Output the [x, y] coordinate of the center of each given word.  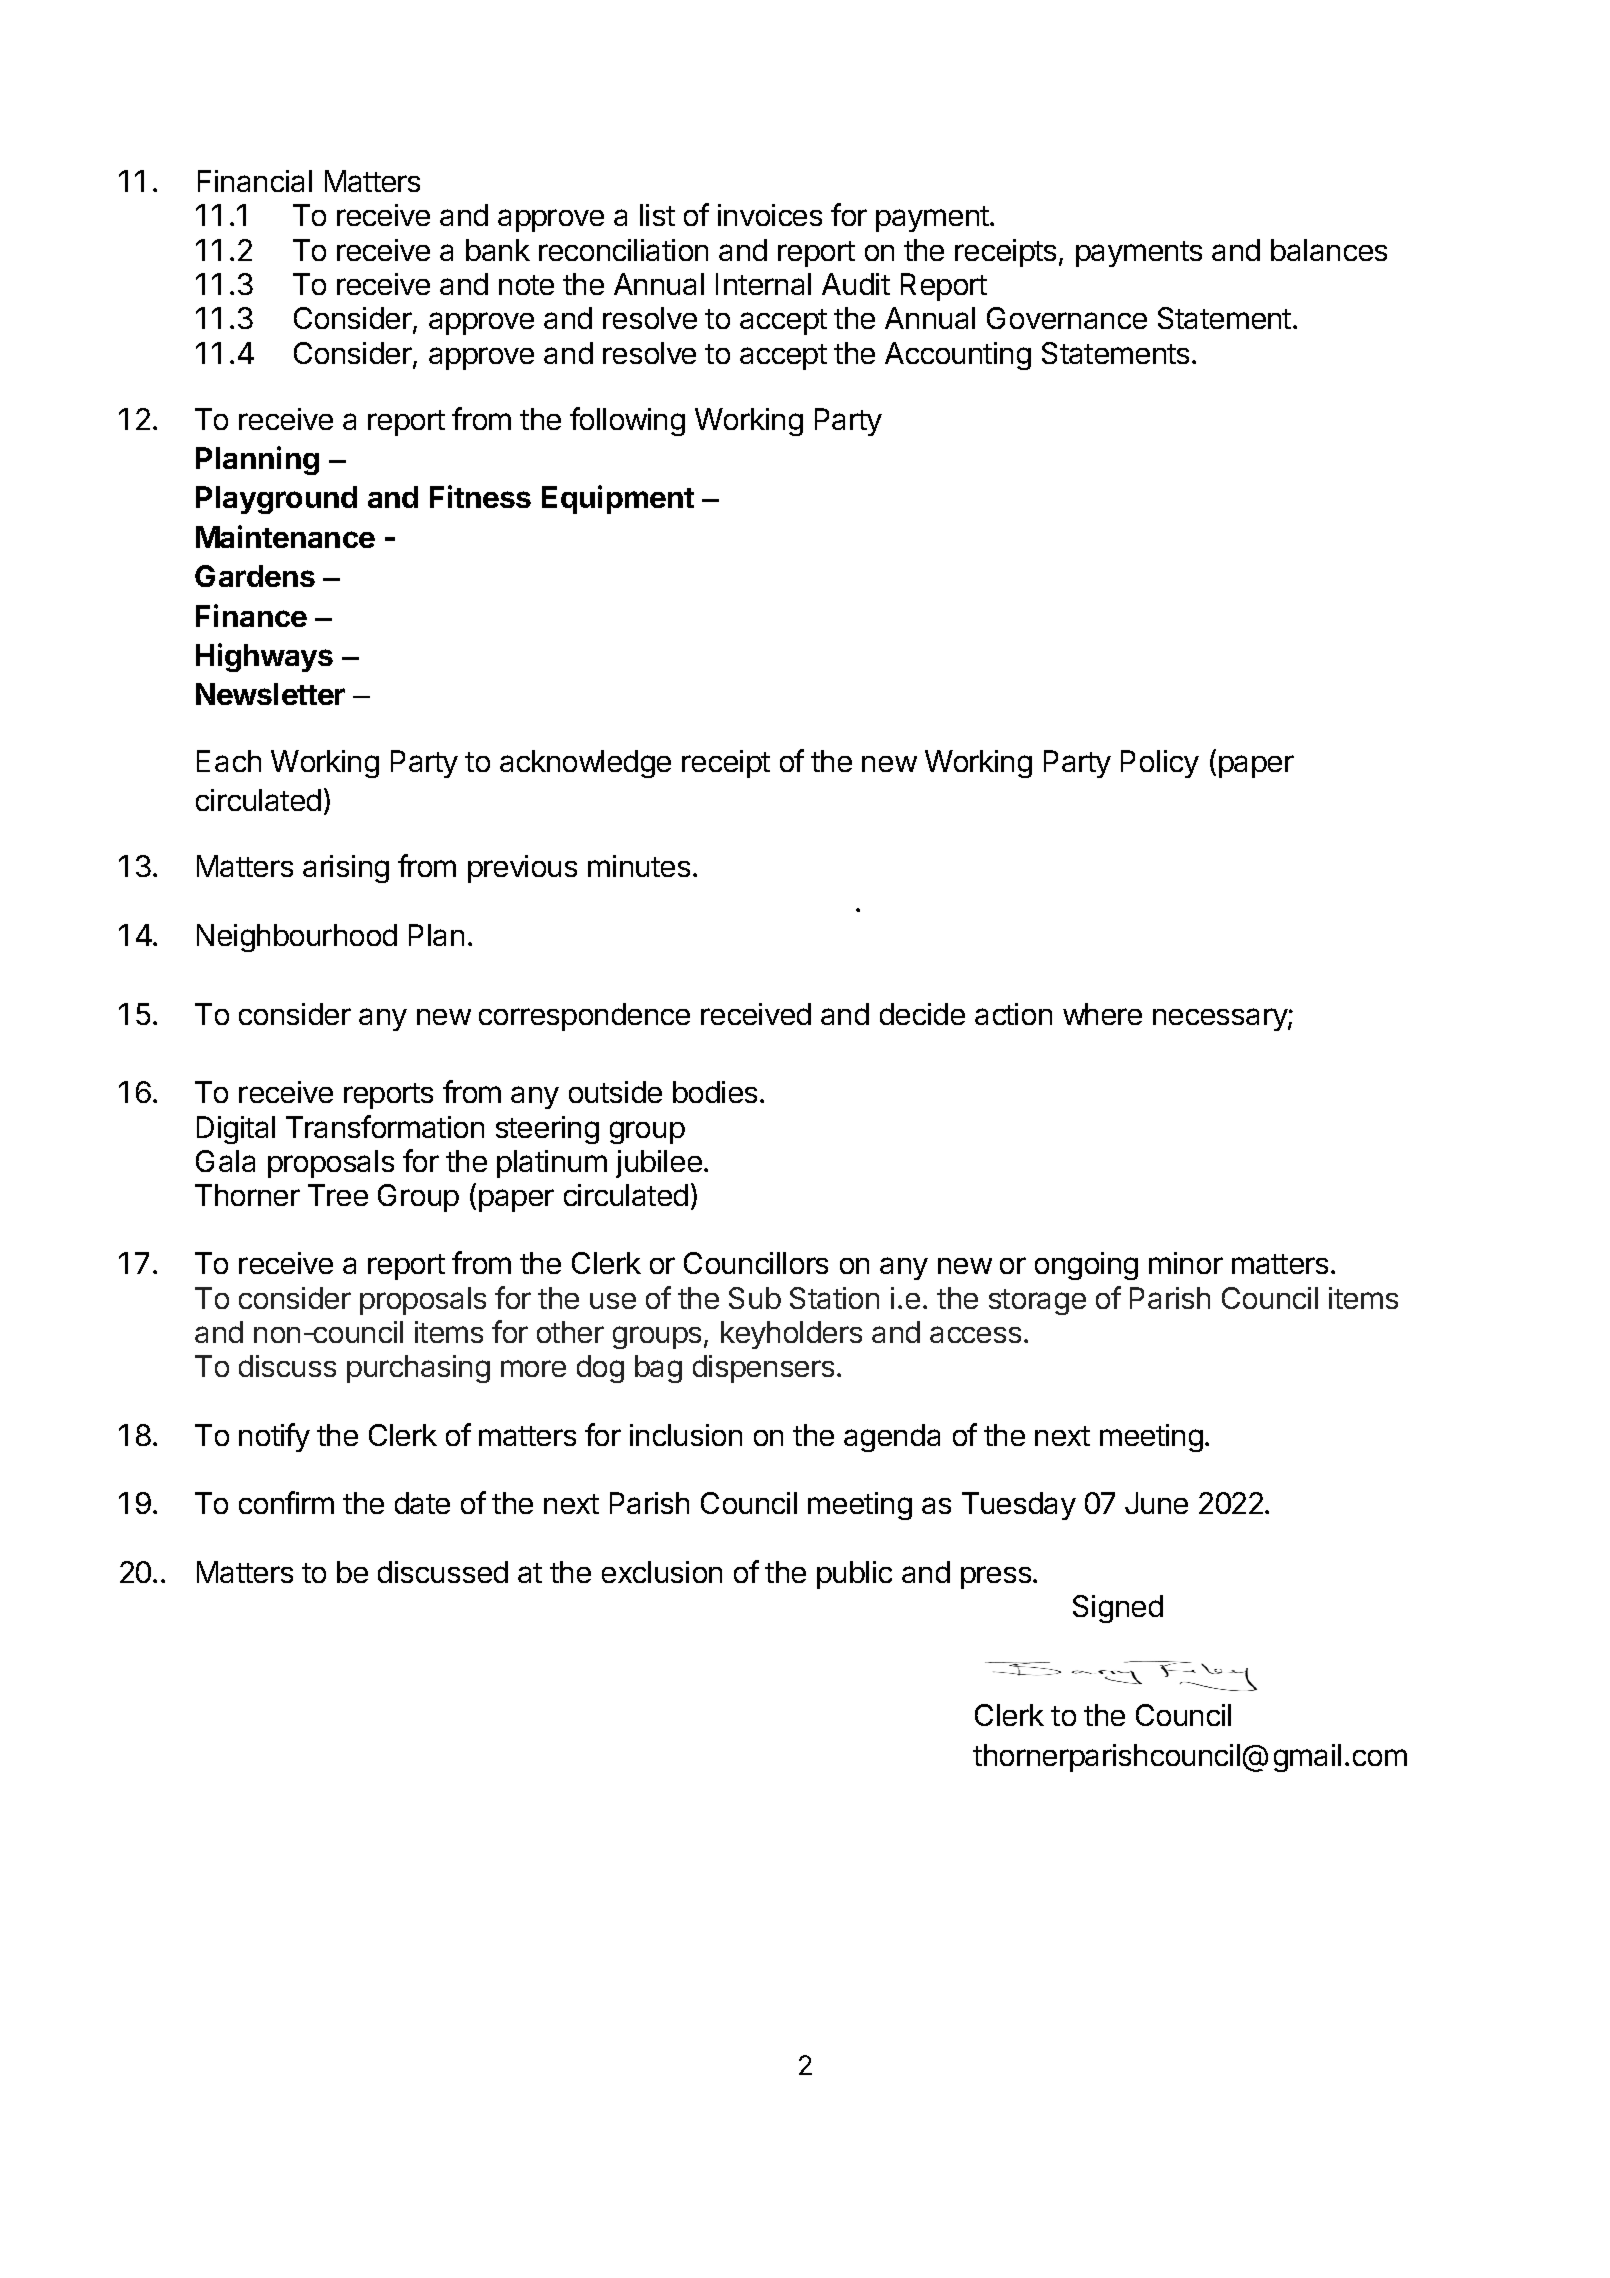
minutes [639, 866]
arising [346, 869]
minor [1186, 1263]
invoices [770, 215]
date [422, 1503]
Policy [1160, 764]
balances [1329, 250]
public [854, 1575]
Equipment [618, 499]
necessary [1221, 1019]
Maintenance [285, 536]
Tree [338, 1195]
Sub [755, 1298]
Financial [255, 181]
